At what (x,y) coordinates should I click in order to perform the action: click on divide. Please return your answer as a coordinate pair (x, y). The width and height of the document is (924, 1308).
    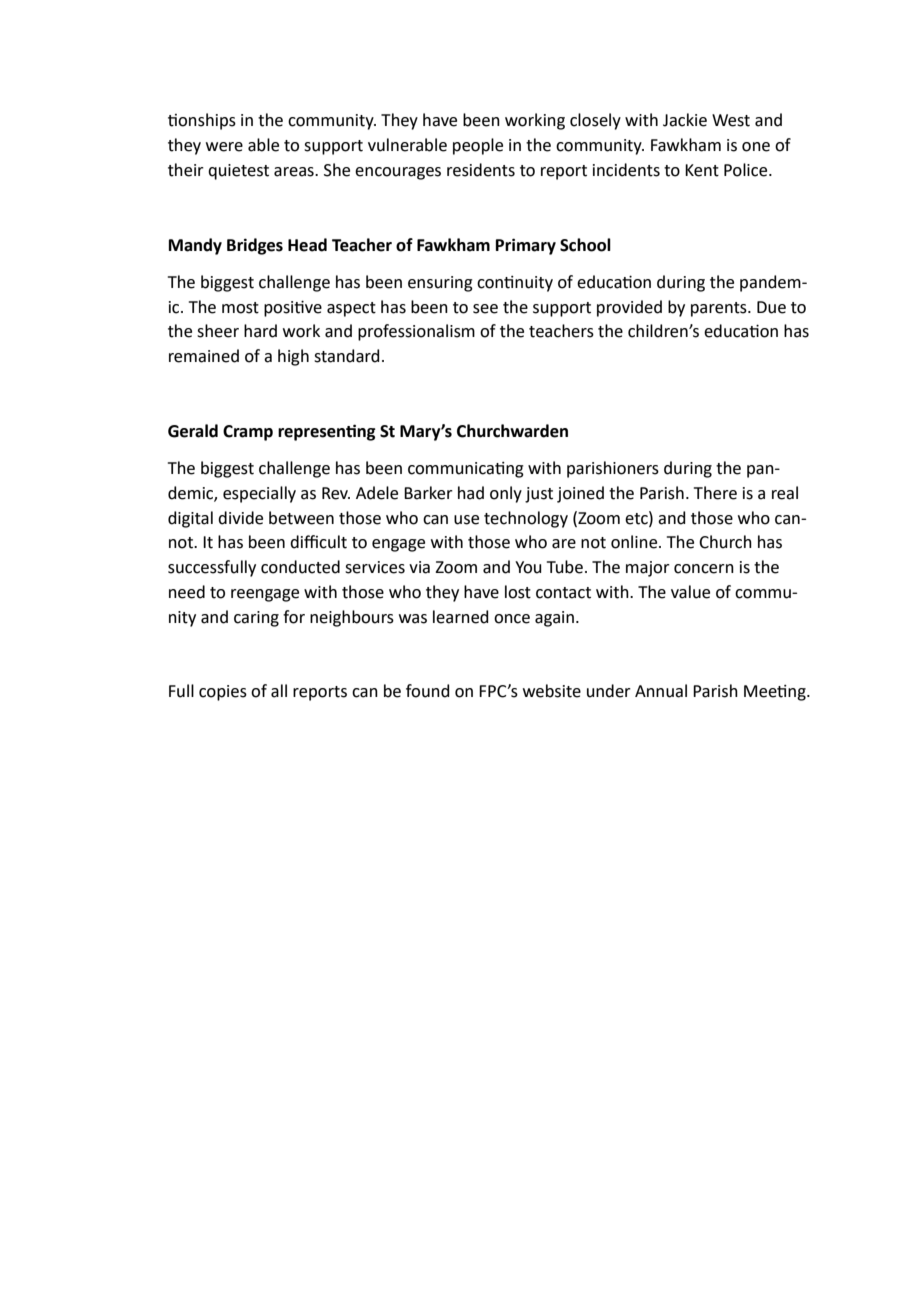
    Looking at the image, I should click on (240, 518).
